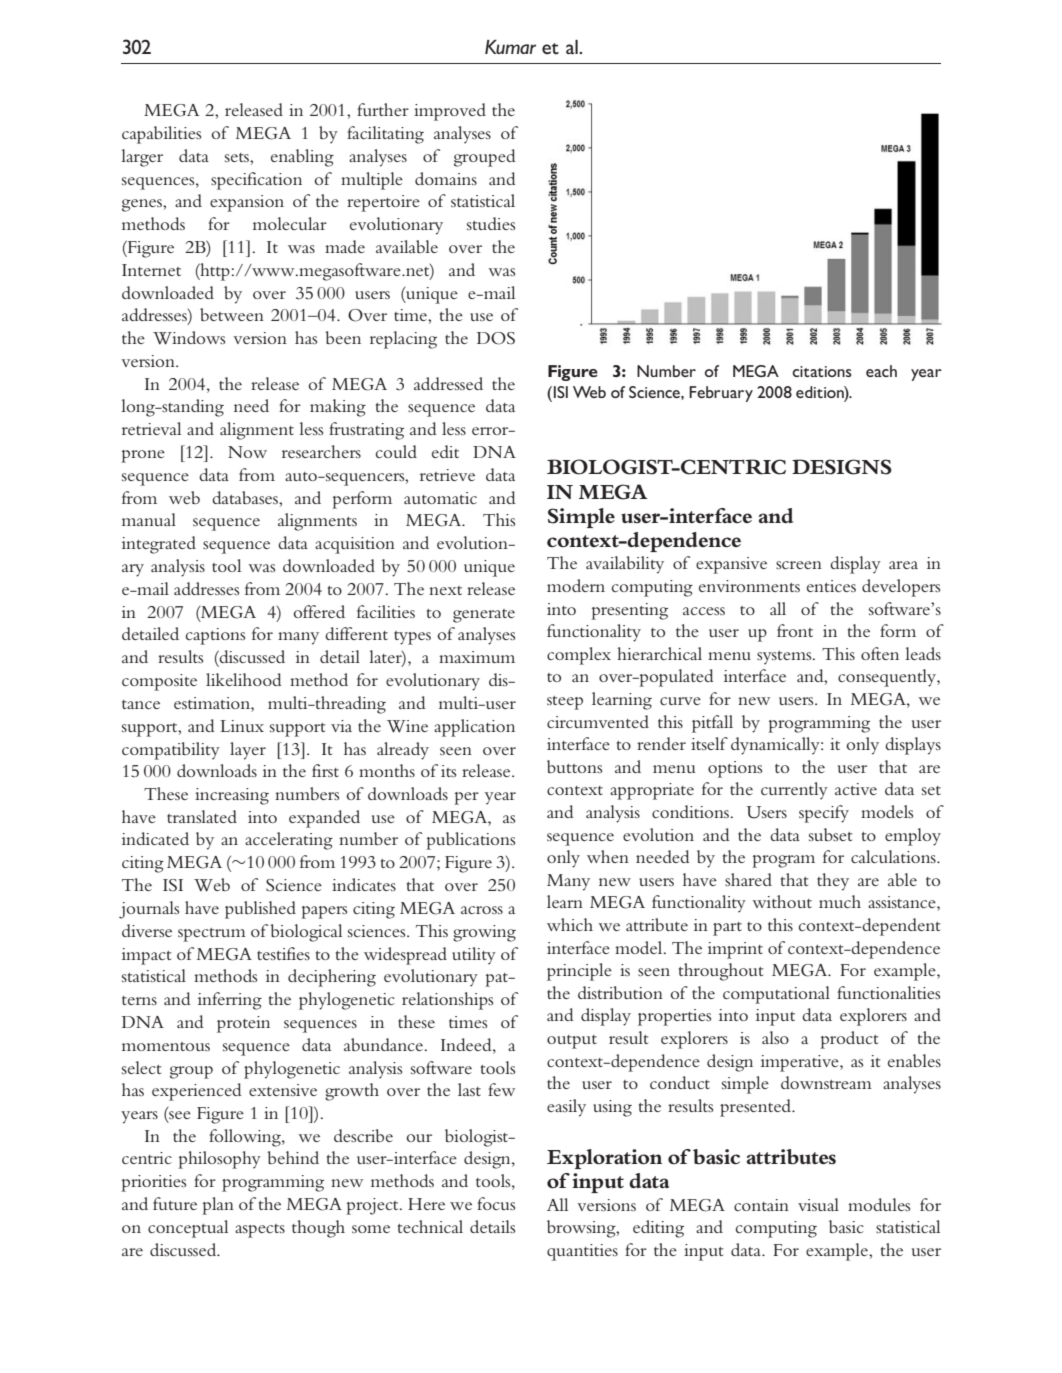 Image resolution: width=1062 pixels, height=1373 pixels. I want to click on front, so click(795, 630).
